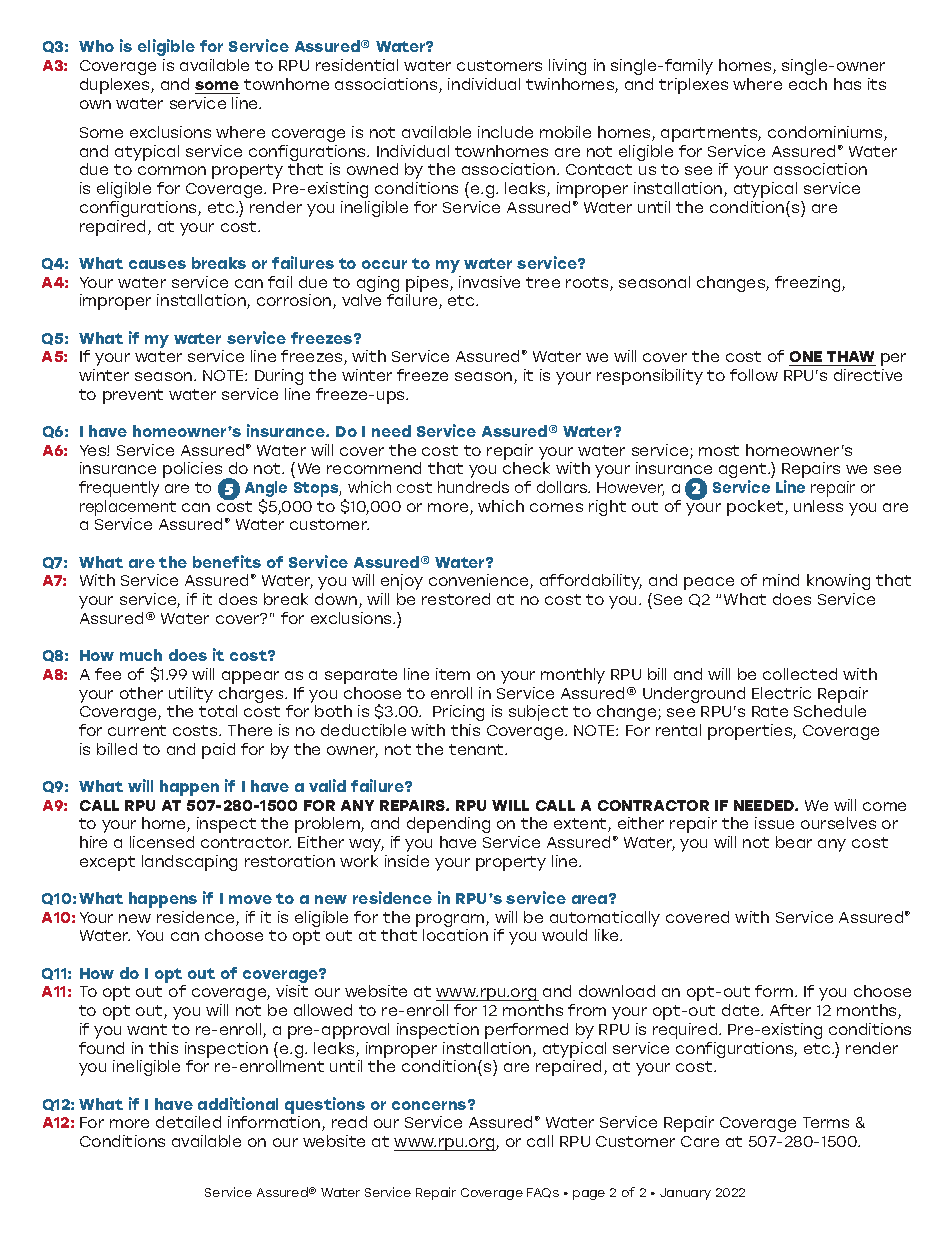 Image resolution: width=952 pixels, height=1233 pixels. What do you see at coordinates (96, 46) in the page?
I see `Who` at bounding box center [96, 46].
